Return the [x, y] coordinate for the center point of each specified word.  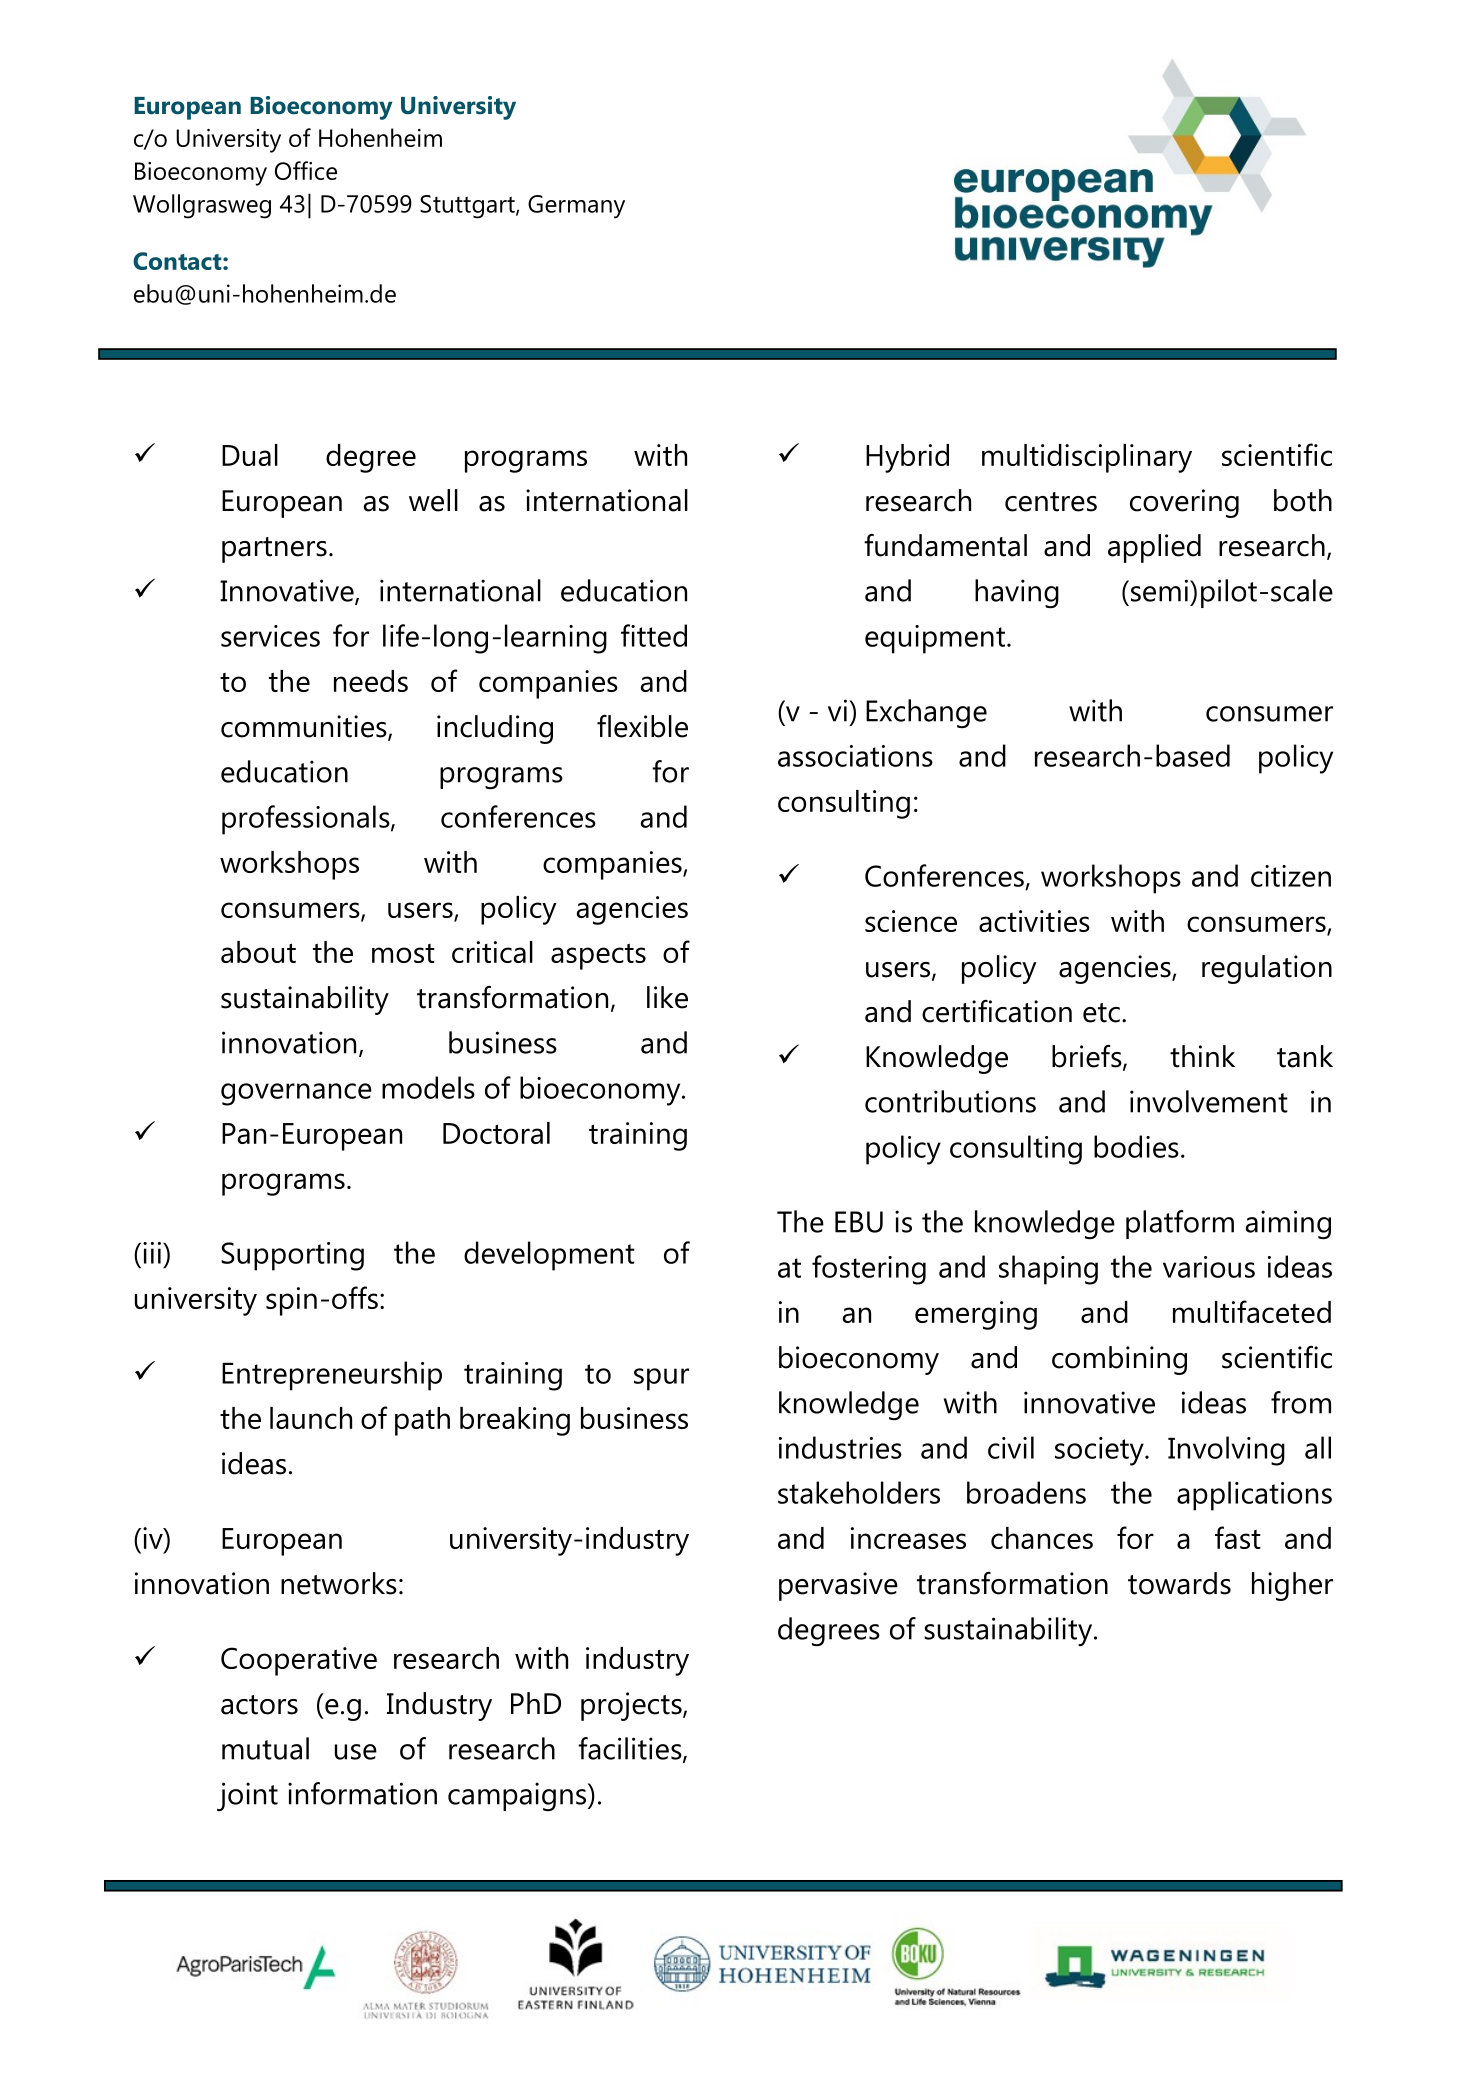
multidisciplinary [1087, 458]
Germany [576, 207]
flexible [642, 726]
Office [306, 170]
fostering [869, 1270]
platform [1180, 1224]
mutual [265, 1748]
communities [305, 727]
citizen [1291, 876]
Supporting [292, 1256]
